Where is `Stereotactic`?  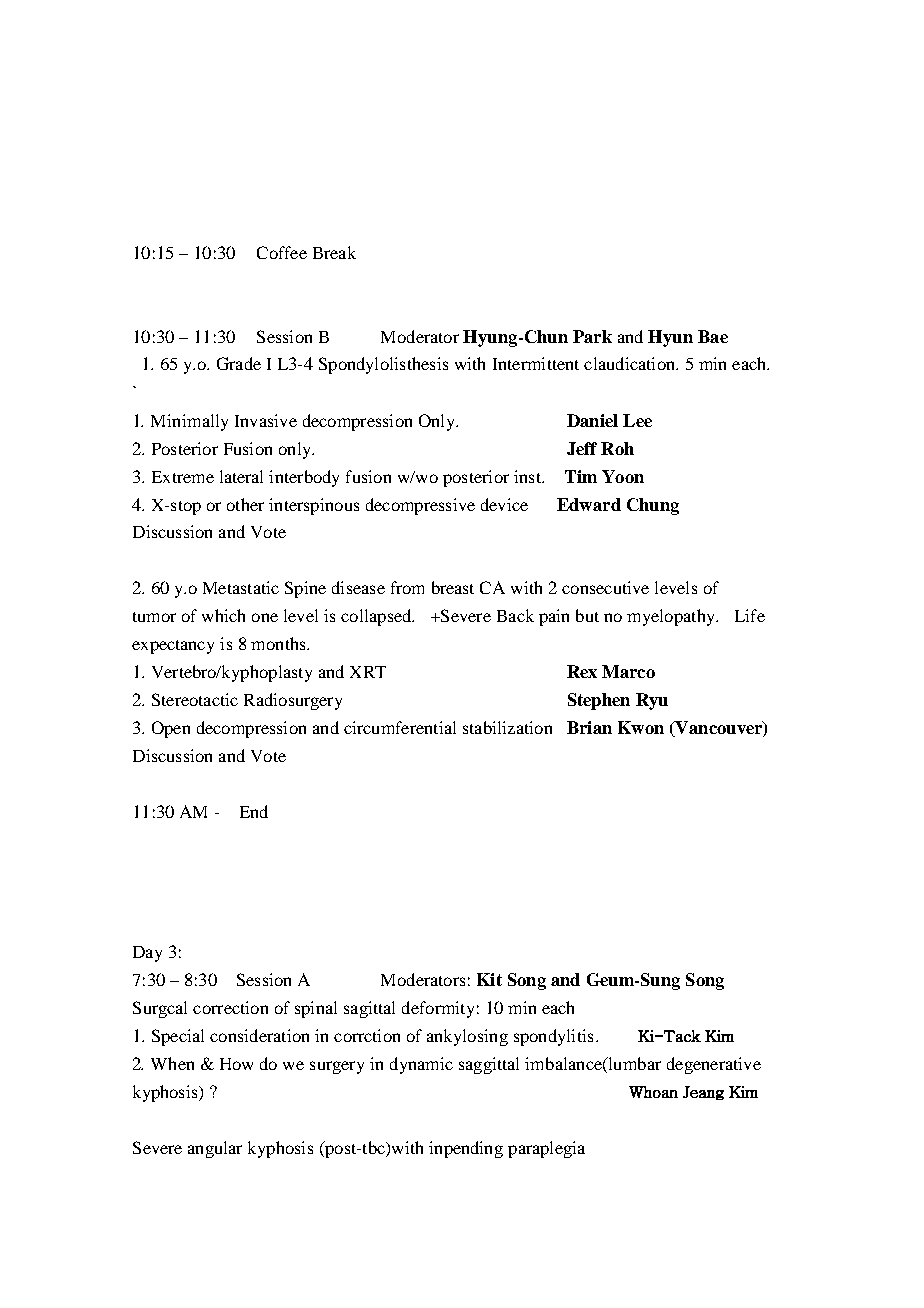 Stereotactic is located at coordinates (195, 699).
